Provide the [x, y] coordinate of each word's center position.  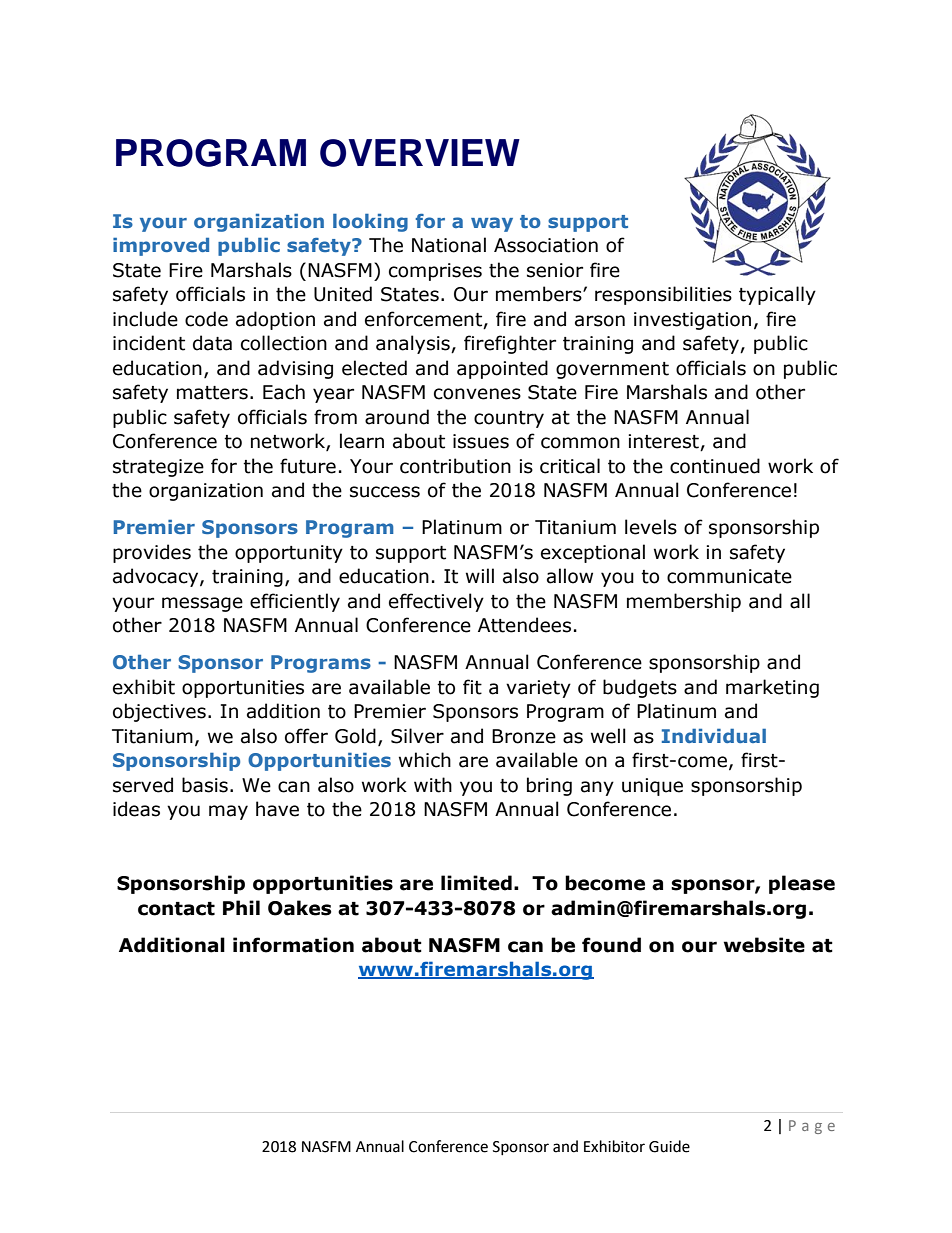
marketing [772, 688]
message [202, 604]
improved [161, 247]
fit [472, 687]
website [764, 945]
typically [777, 295]
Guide [669, 1146]
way [492, 224]
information [293, 945]
